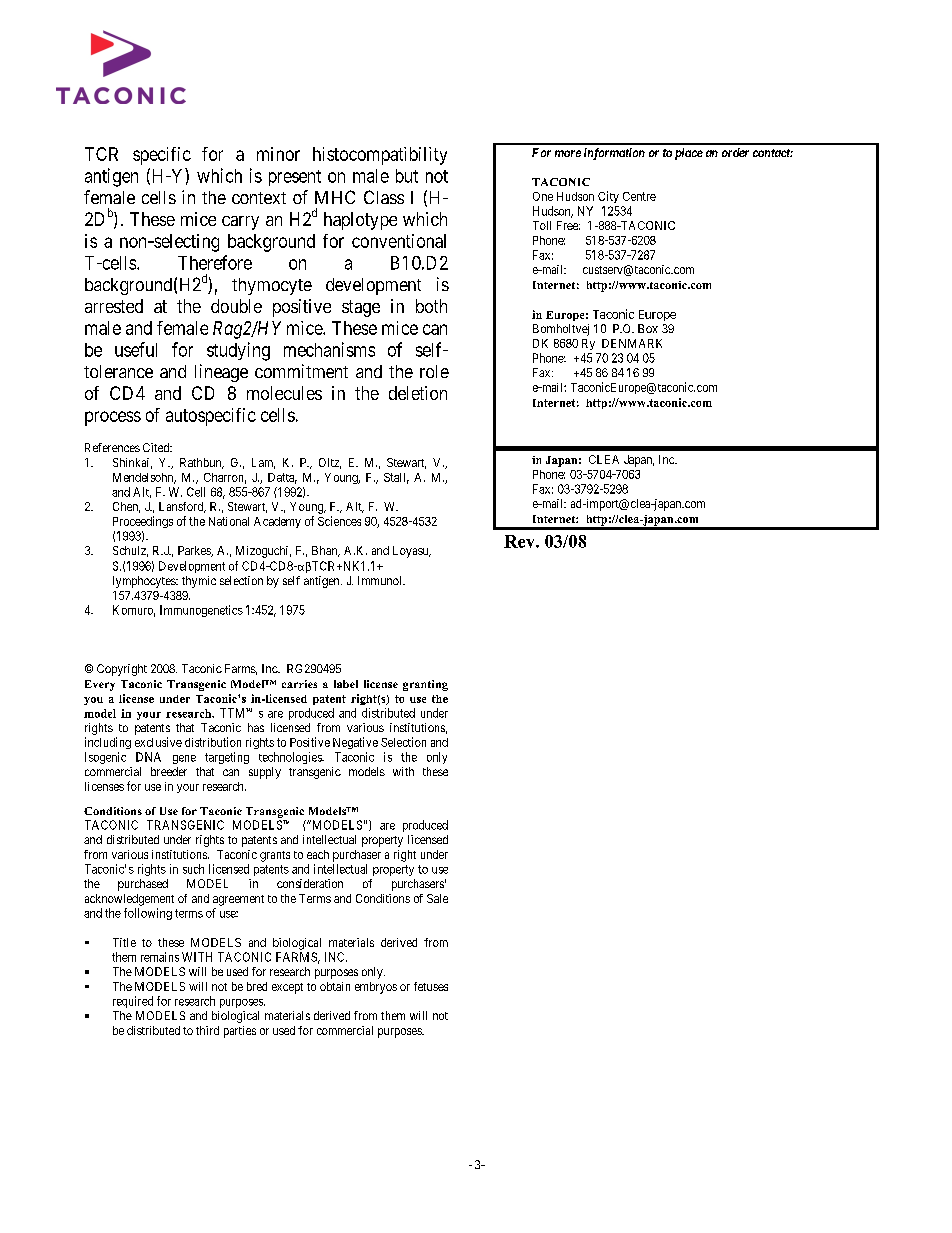 The width and height of the screenshot is (952, 1233). Describe the element at coordinates (259, 198) in the screenshot. I see `context` at that location.
